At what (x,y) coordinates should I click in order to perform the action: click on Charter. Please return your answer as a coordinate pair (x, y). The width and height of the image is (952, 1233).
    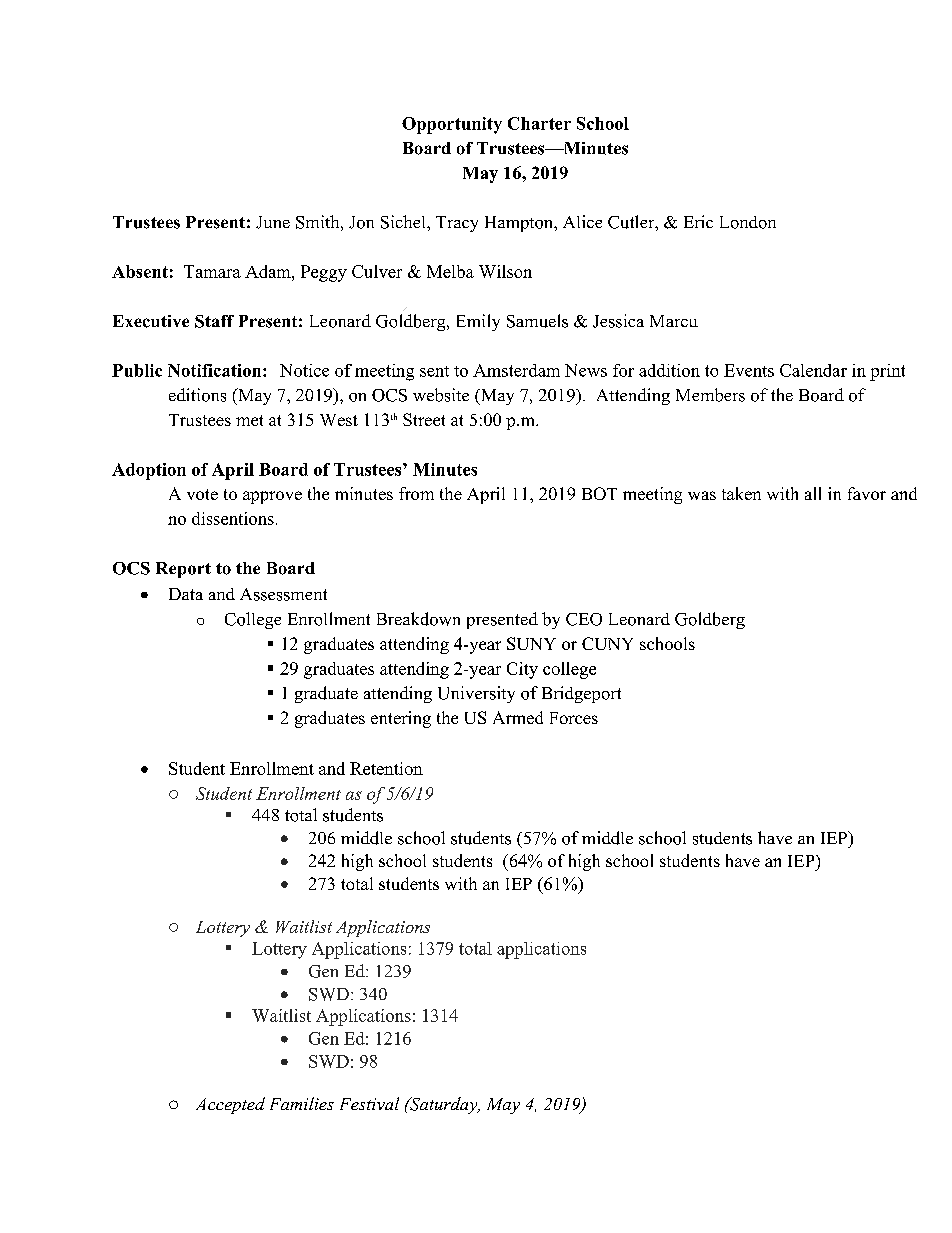
    Looking at the image, I should click on (539, 123).
